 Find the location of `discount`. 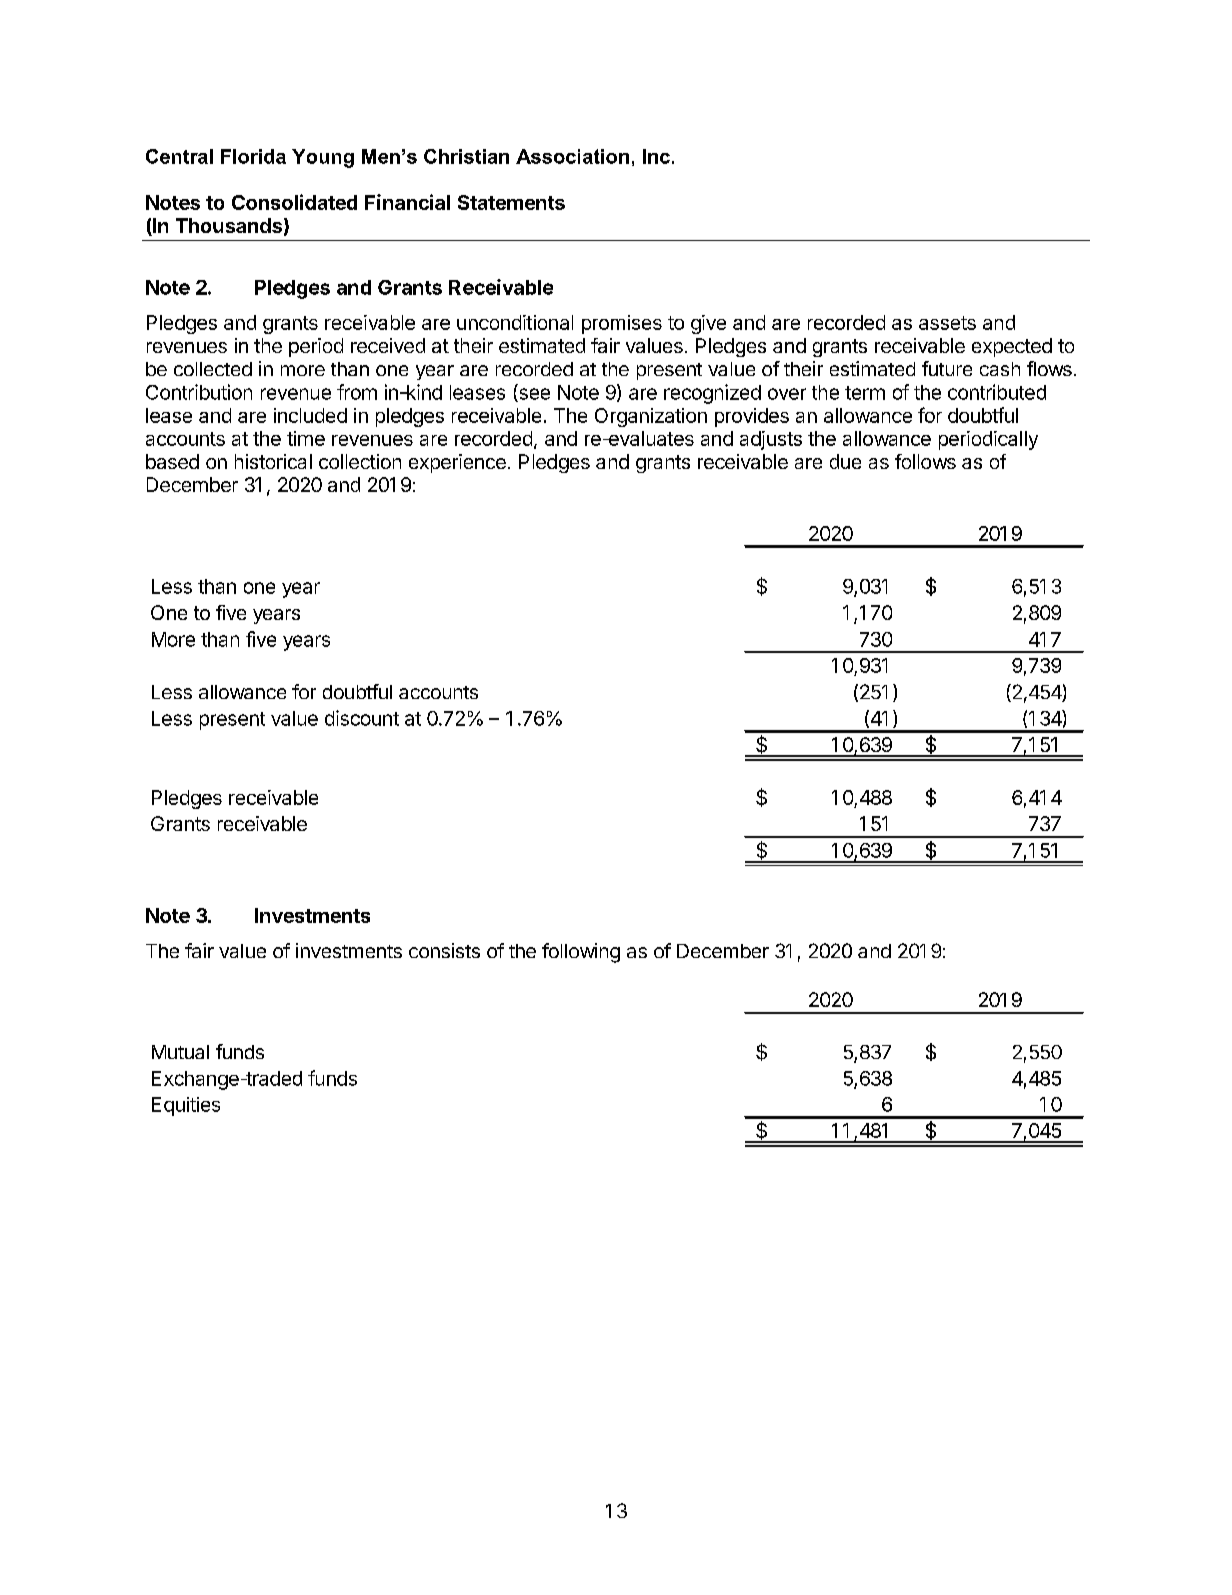

discount is located at coordinates (362, 718).
